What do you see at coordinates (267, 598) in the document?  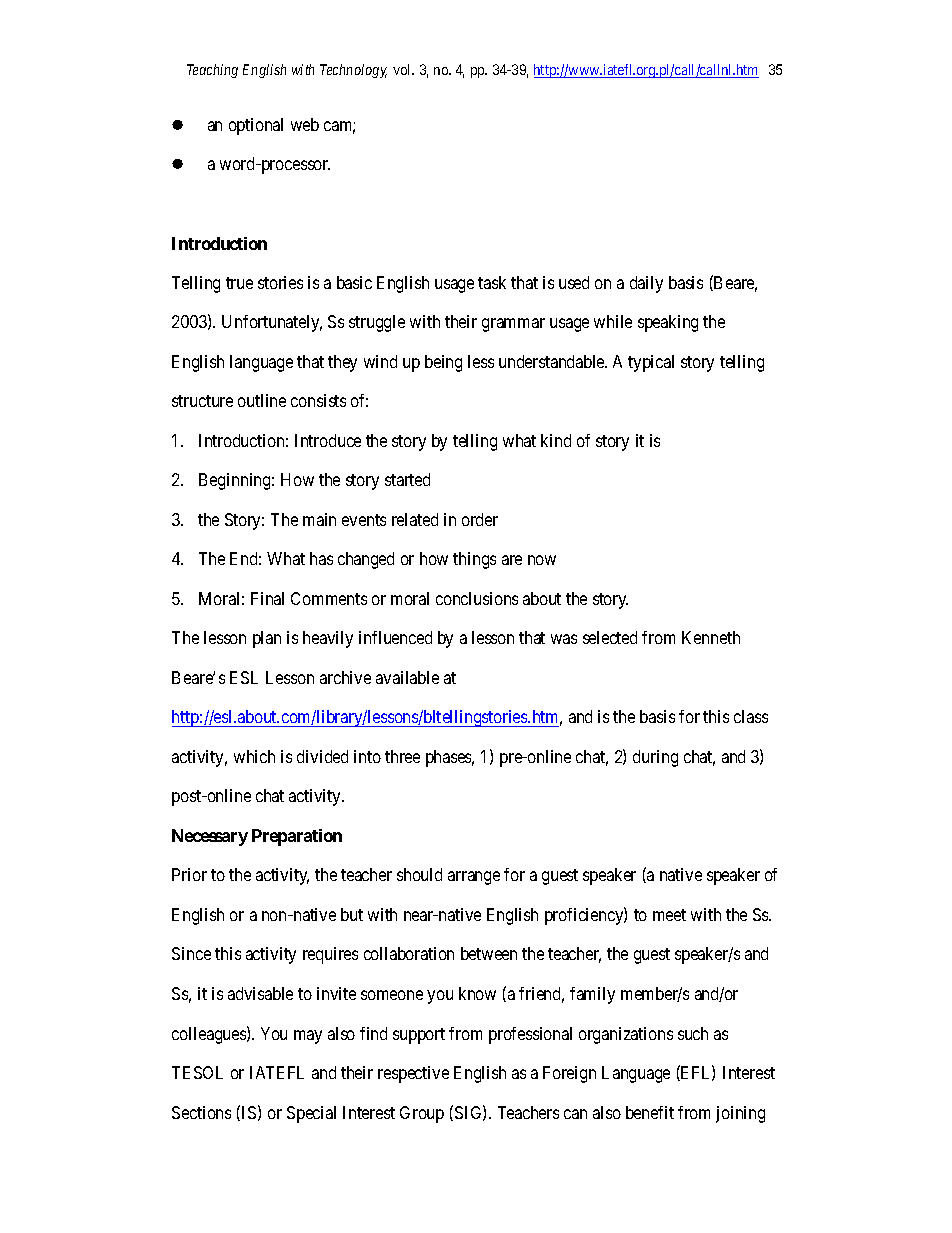 I see `Final` at bounding box center [267, 598].
